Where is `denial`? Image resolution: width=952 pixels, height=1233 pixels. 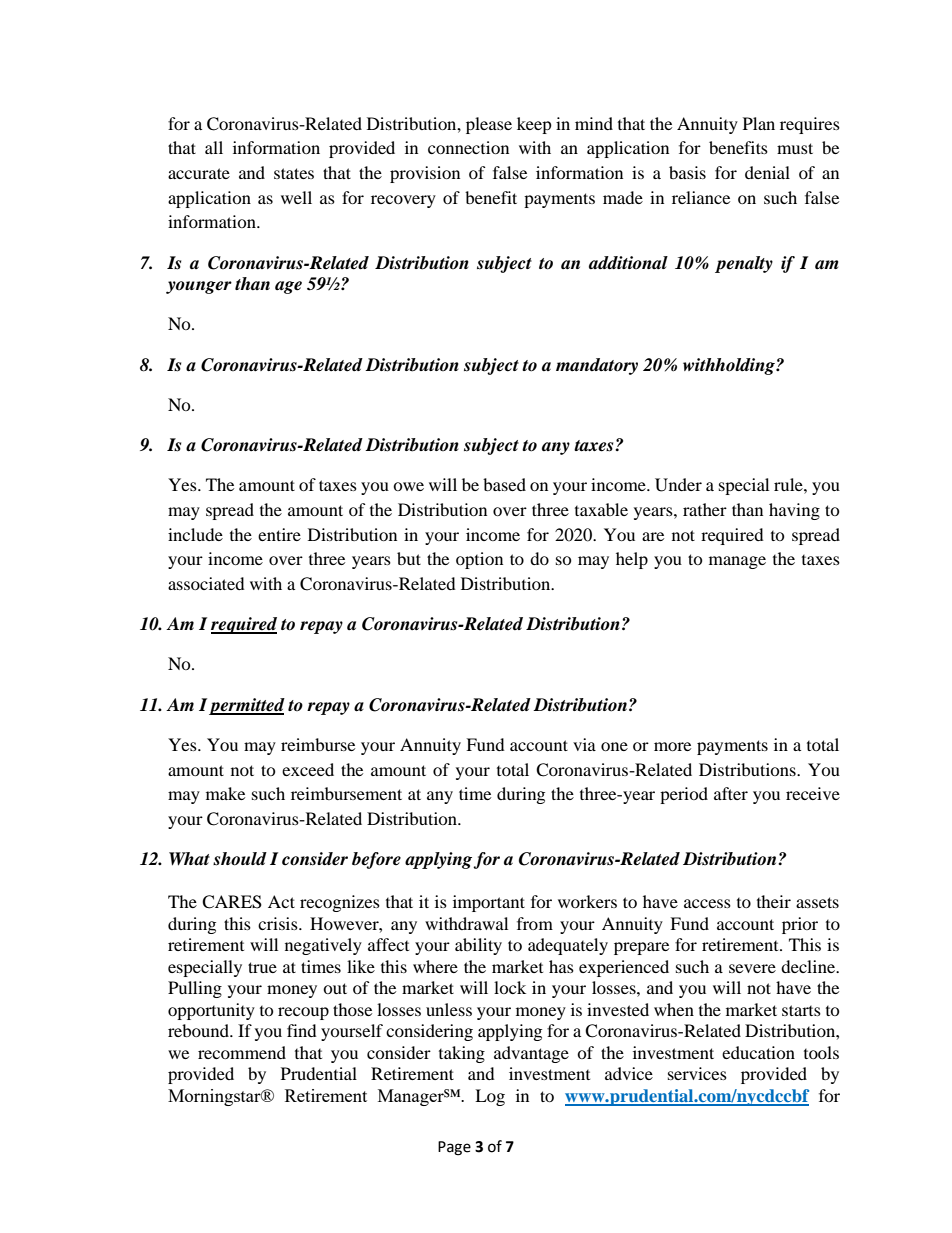 denial is located at coordinates (767, 172).
